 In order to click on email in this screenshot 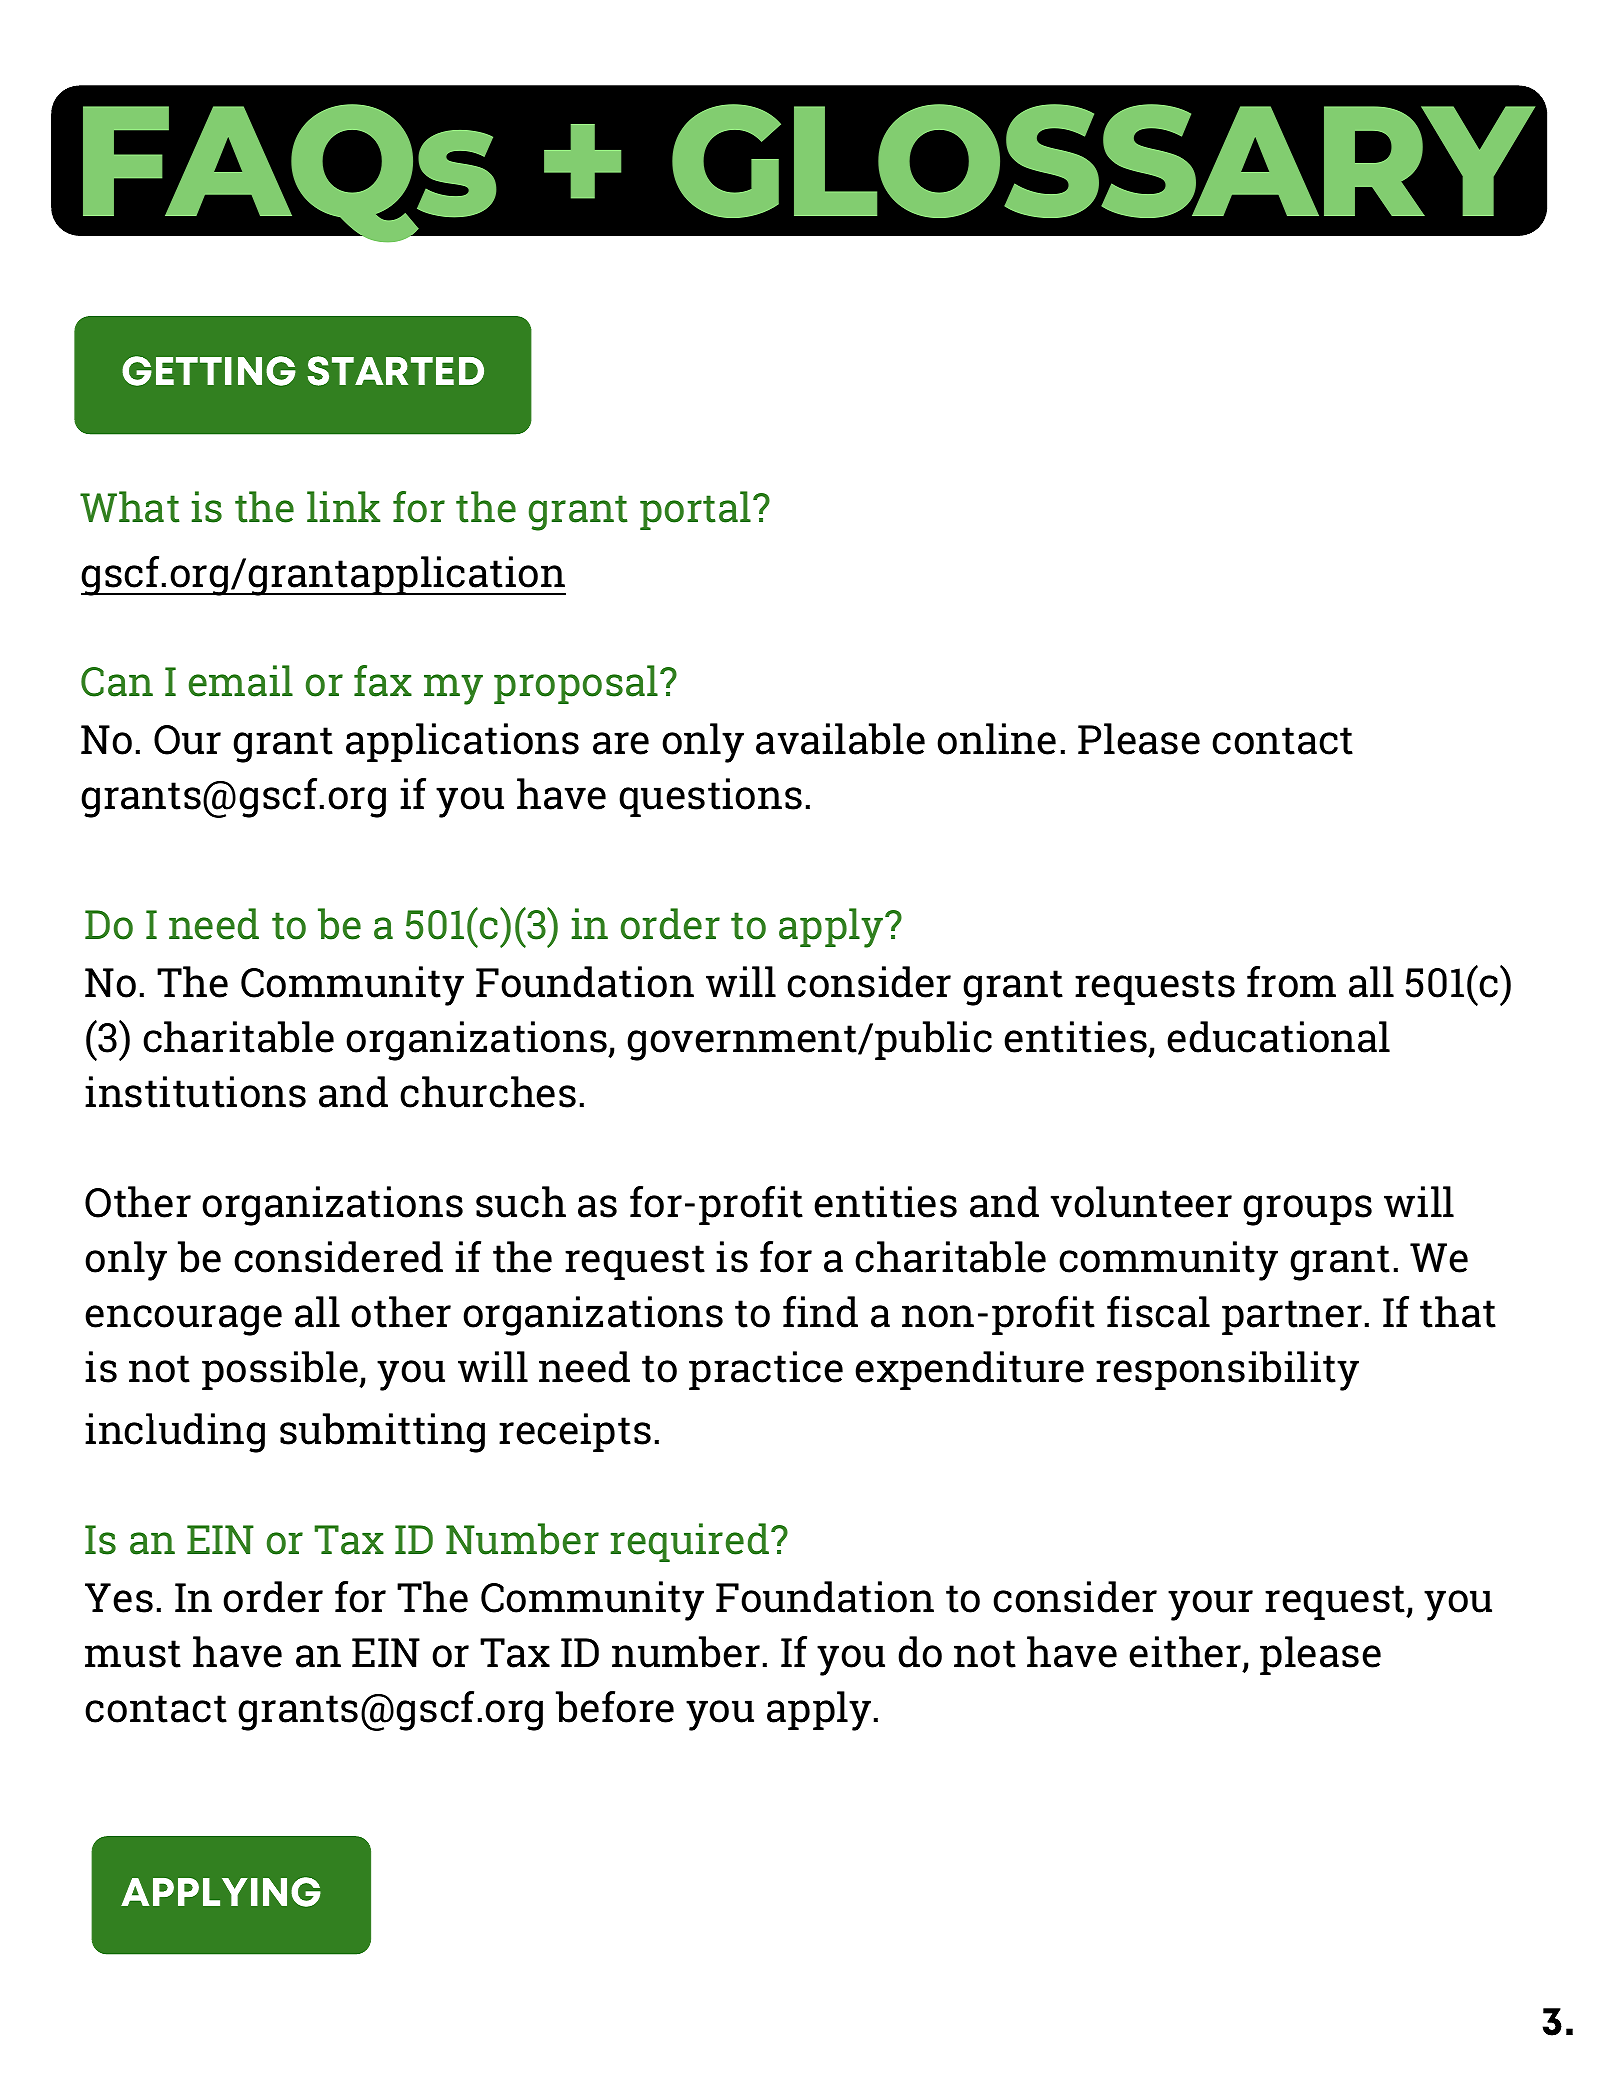, I will do `click(241, 681)`.
